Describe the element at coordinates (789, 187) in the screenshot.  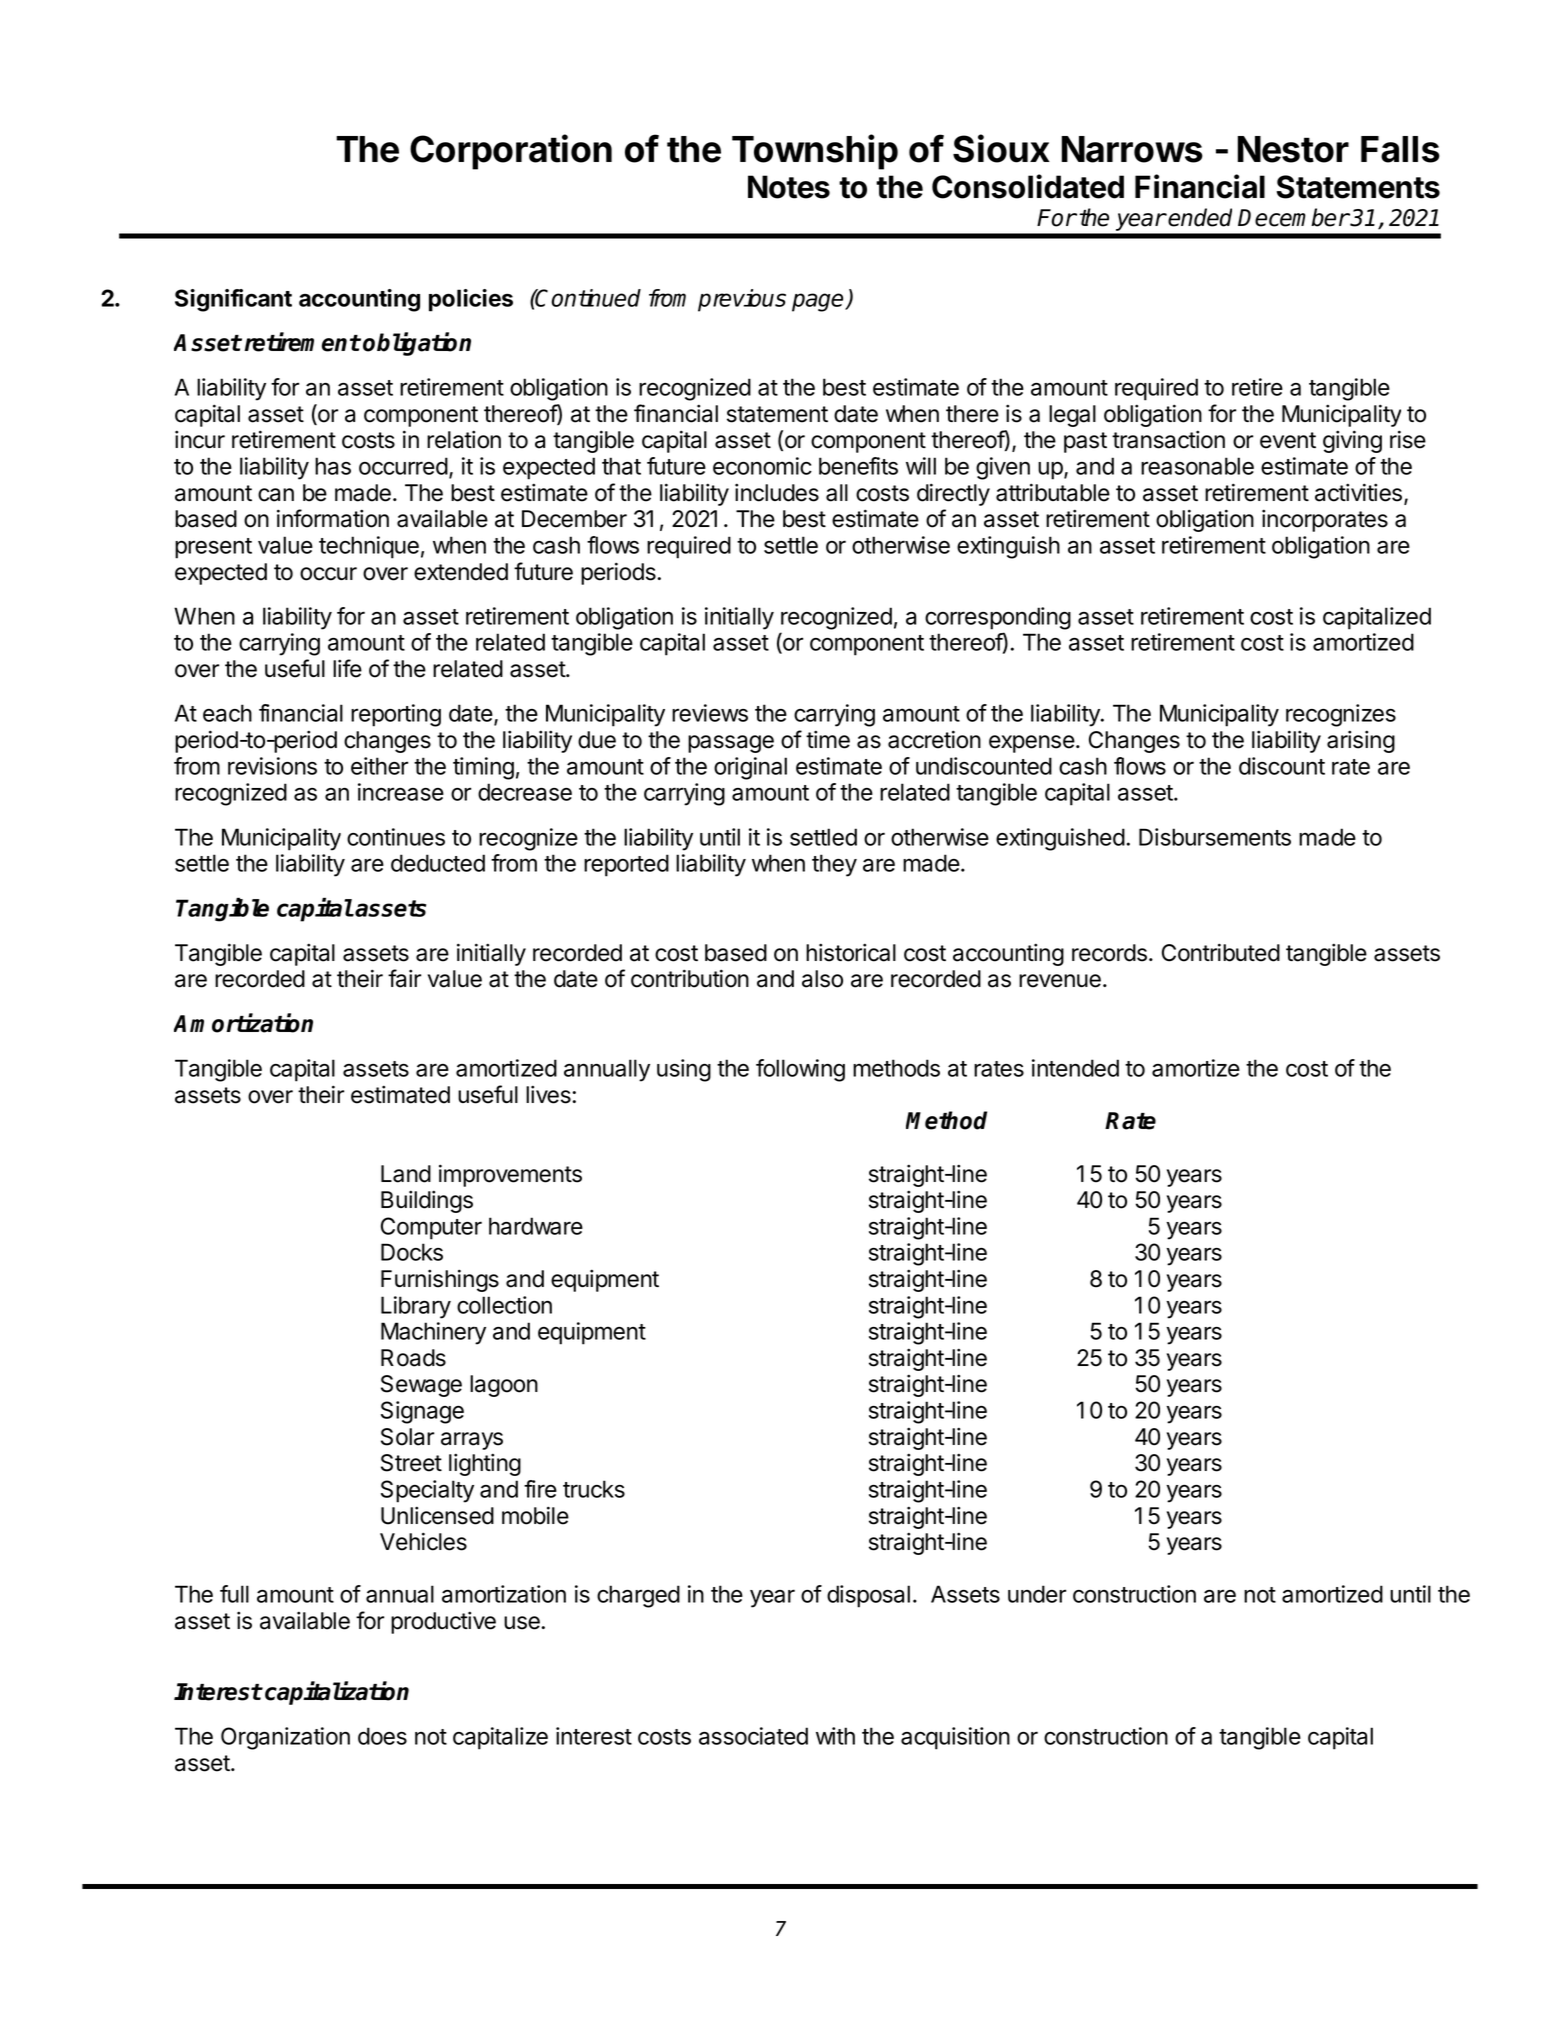
I see `Notes` at that location.
